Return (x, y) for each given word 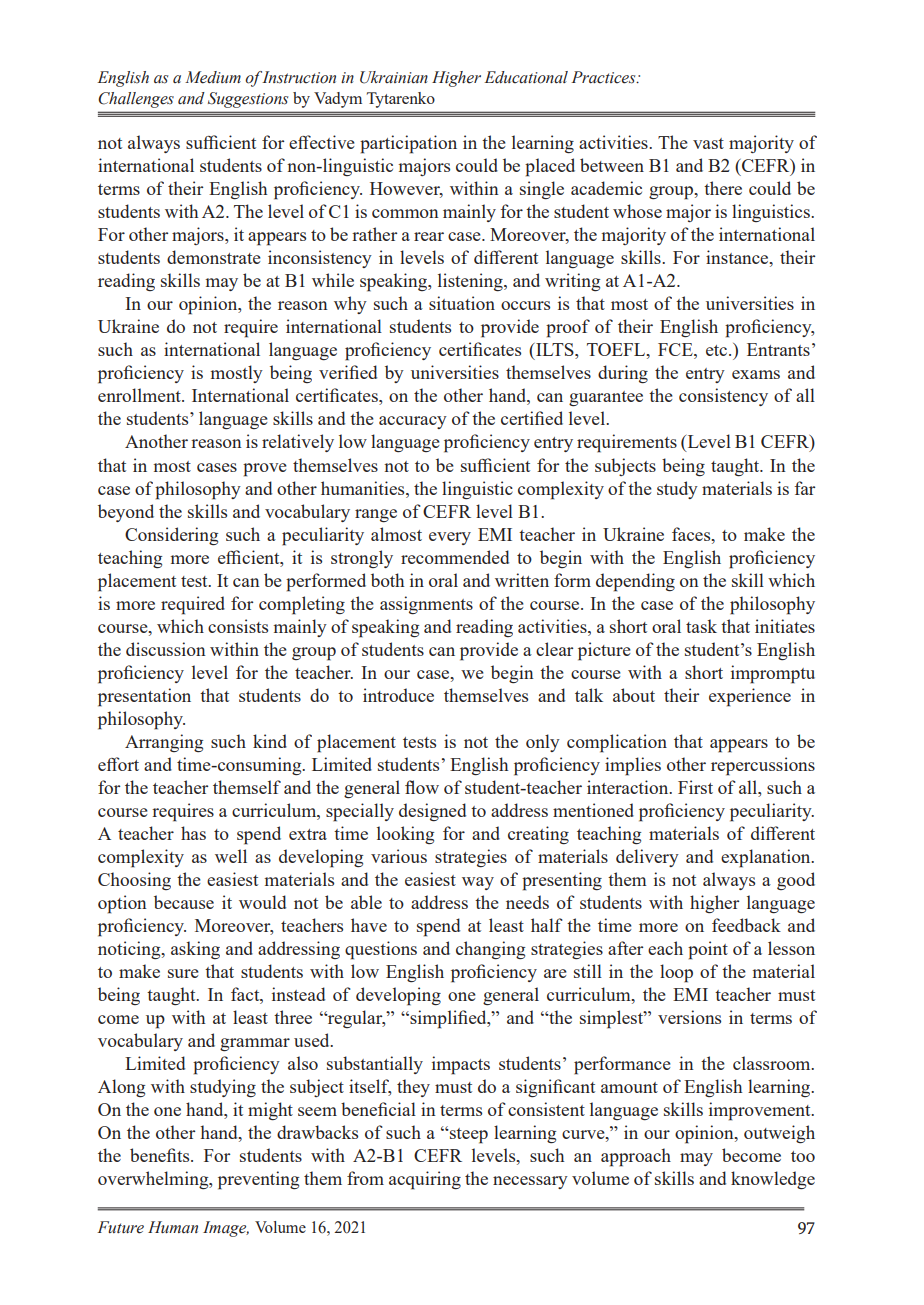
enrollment (140, 395)
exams (756, 374)
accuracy (413, 422)
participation (408, 144)
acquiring (425, 1180)
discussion (166, 649)
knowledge (773, 1180)
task (701, 626)
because (184, 902)
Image (226, 1229)
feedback (746, 925)
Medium (213, 77)
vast (708, 143)
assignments (426, 605)
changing (490, 950)
